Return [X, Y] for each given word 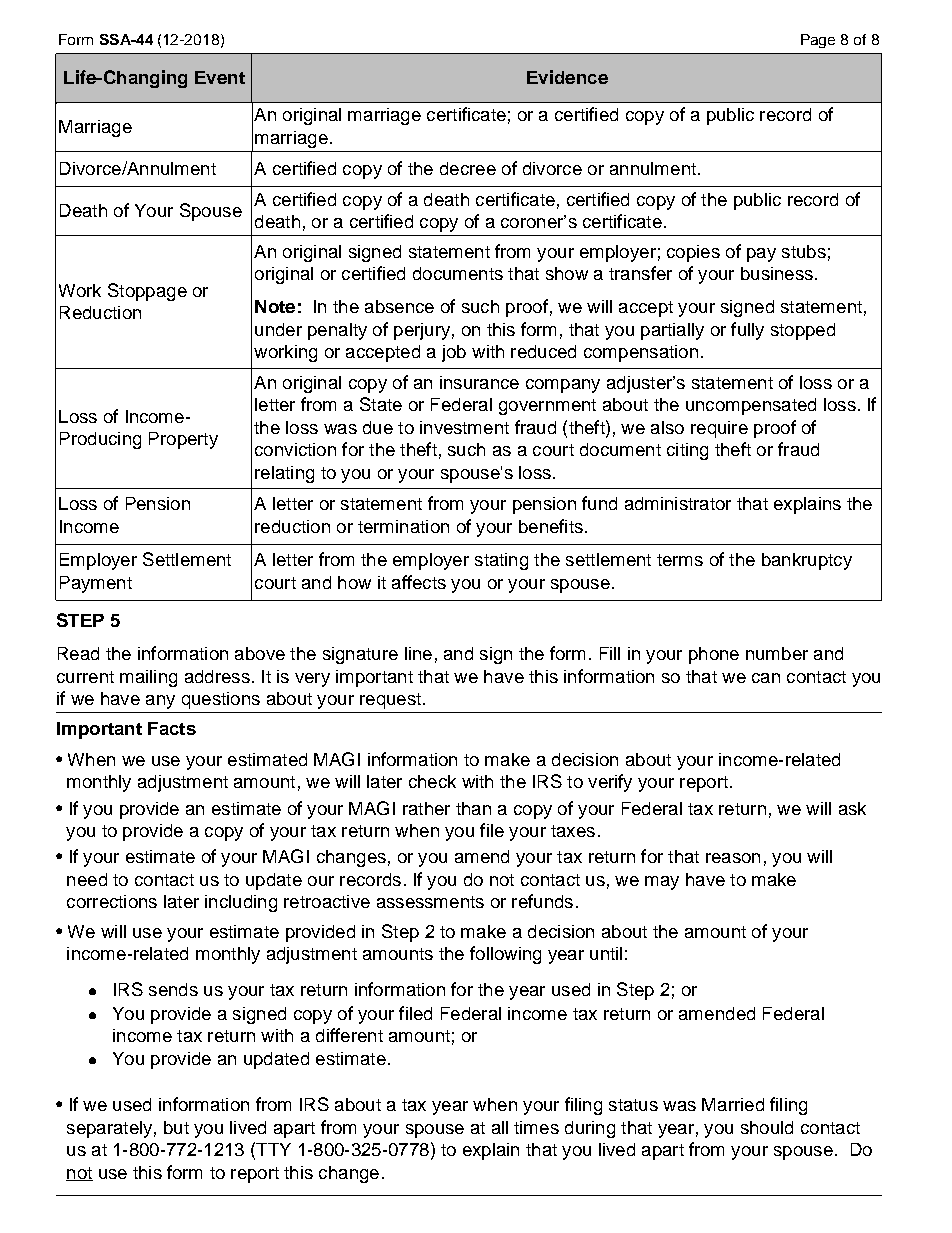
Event [220, 77]
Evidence [567, 77]
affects [419, 582]
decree [468, 168]
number [777, 653]
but [176, 1127]
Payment [96, 584]
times [536, 1127]
